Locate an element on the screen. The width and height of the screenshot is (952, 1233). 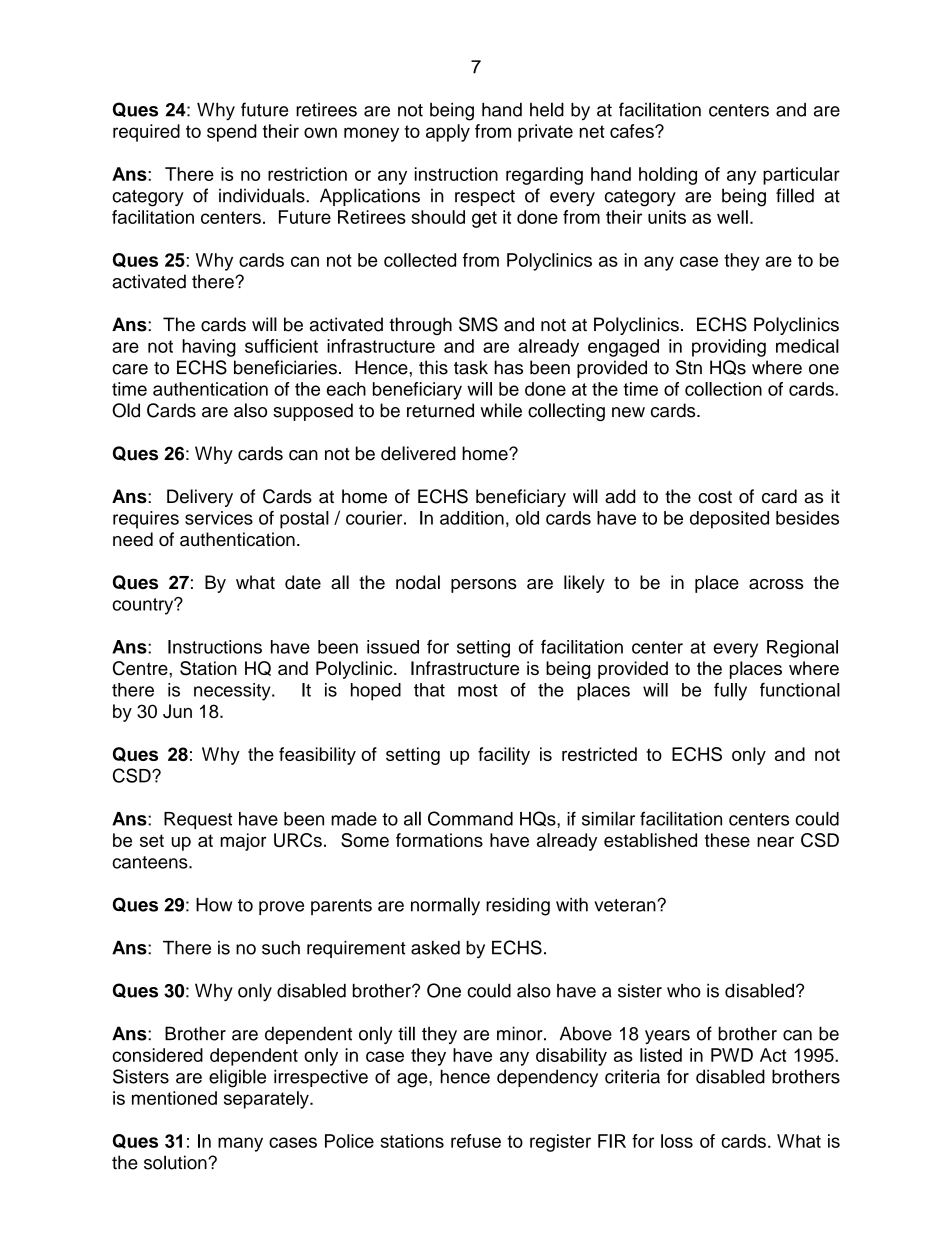
these is located at coordinates (727, 840).
